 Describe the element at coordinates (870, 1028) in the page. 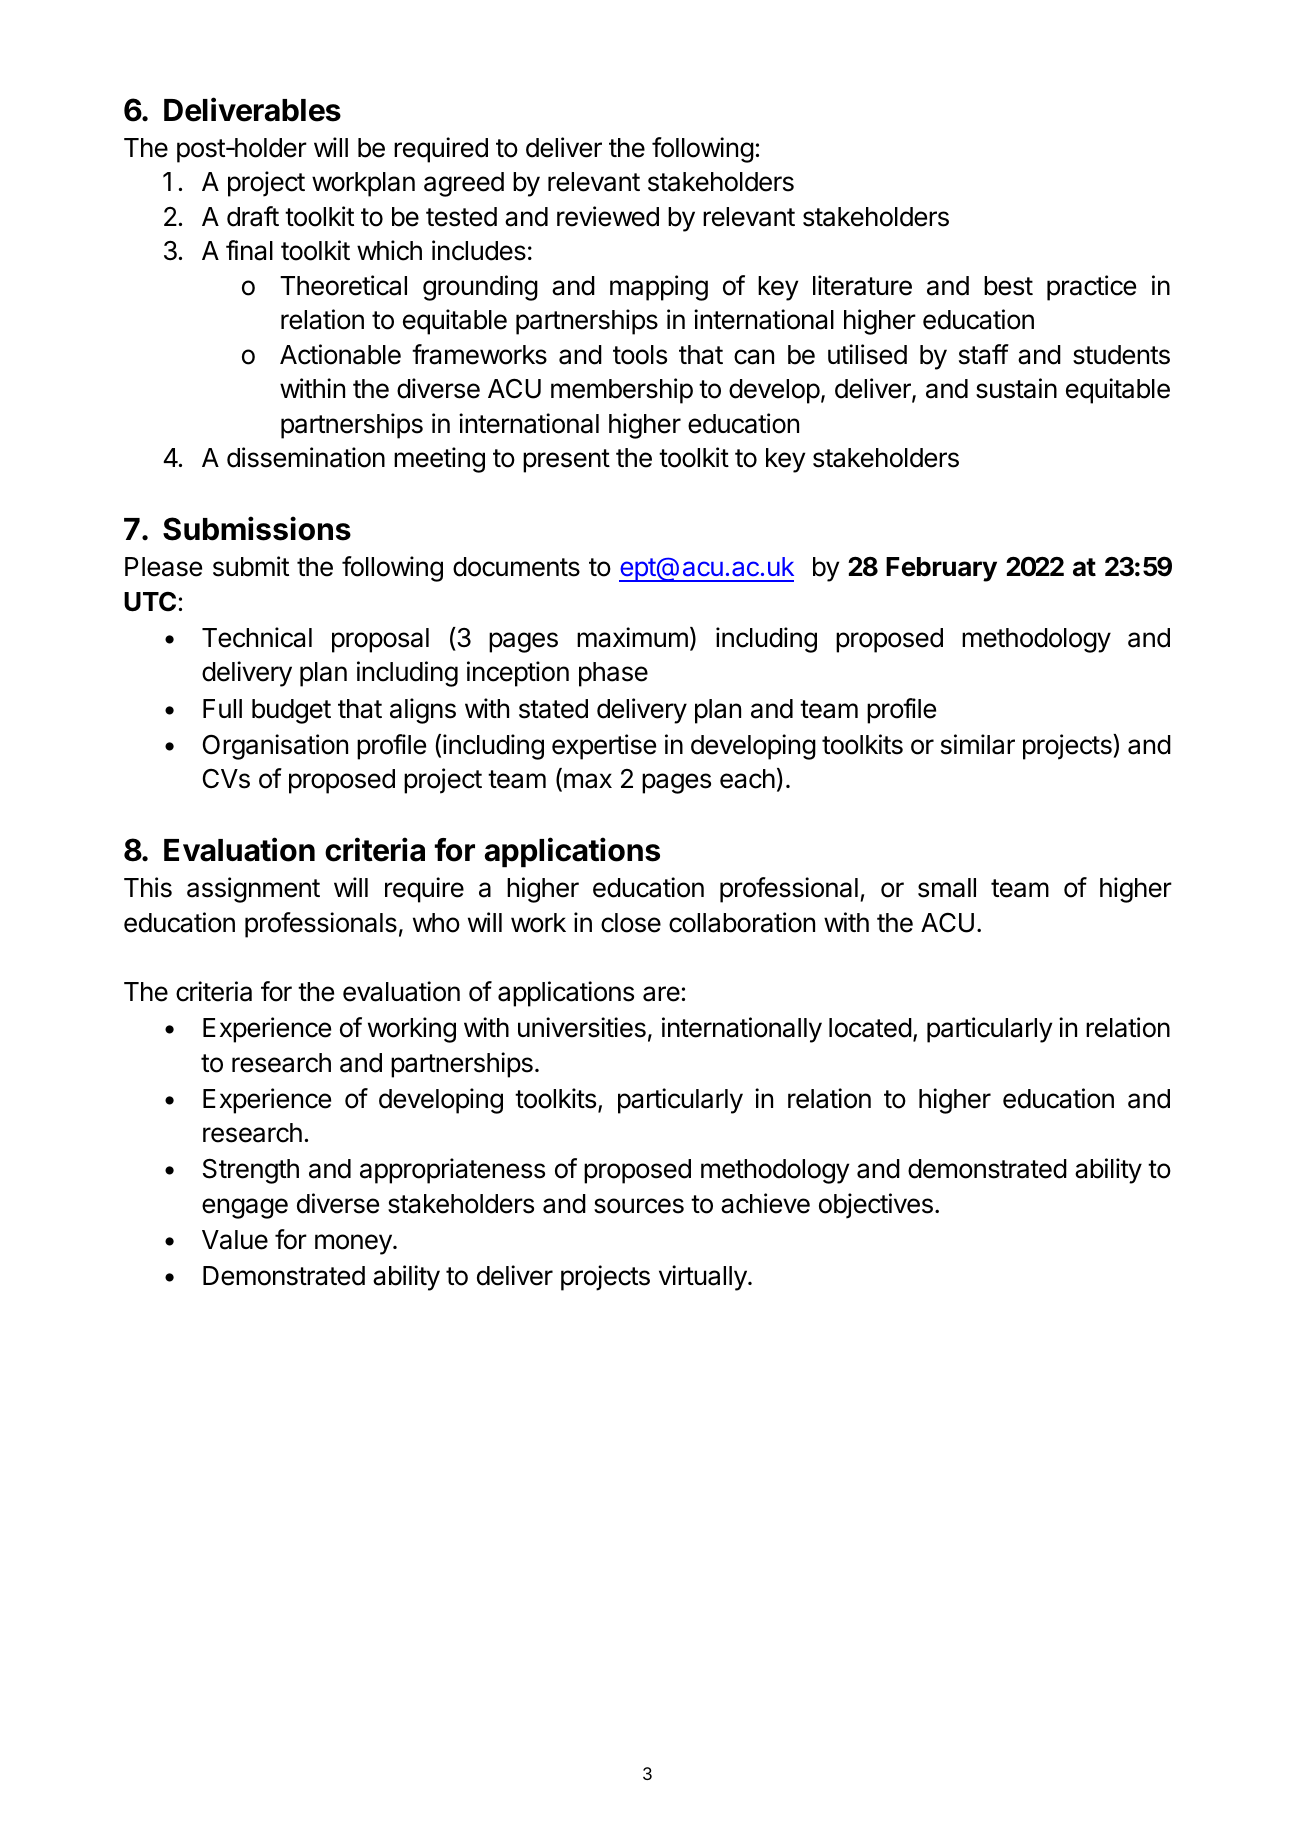

I see `located` at that location.
